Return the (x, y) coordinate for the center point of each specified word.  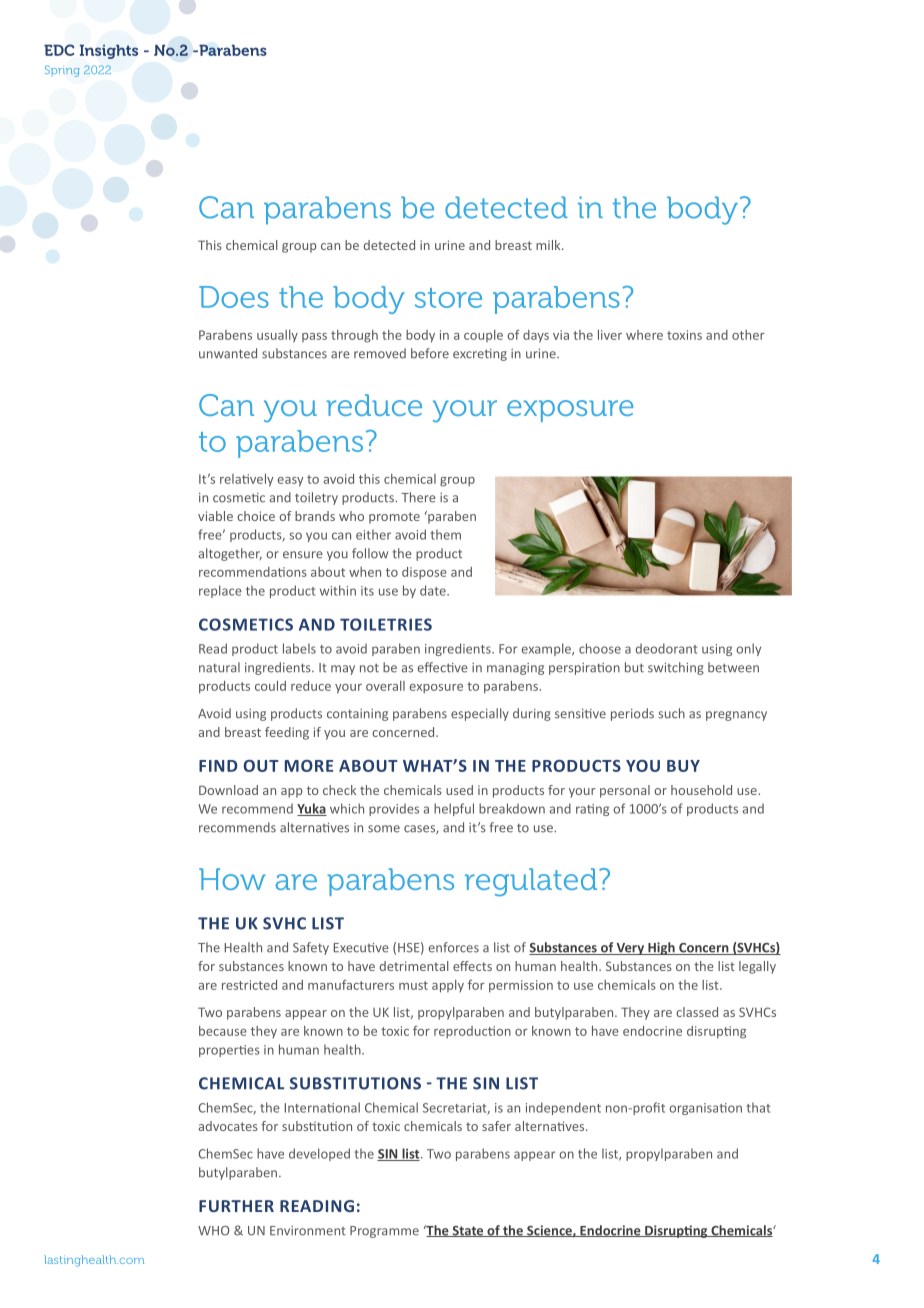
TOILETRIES (386, 624)
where (644, 335)
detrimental (414, 966)
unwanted (228, 353)
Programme (384, 1232)
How (232, 879)
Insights (109, 51)
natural (219, 667)
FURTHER (236, 1206)
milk (549, 245)
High (661, 948)
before (430, 353)
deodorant (666, 648)
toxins (684, 335)
